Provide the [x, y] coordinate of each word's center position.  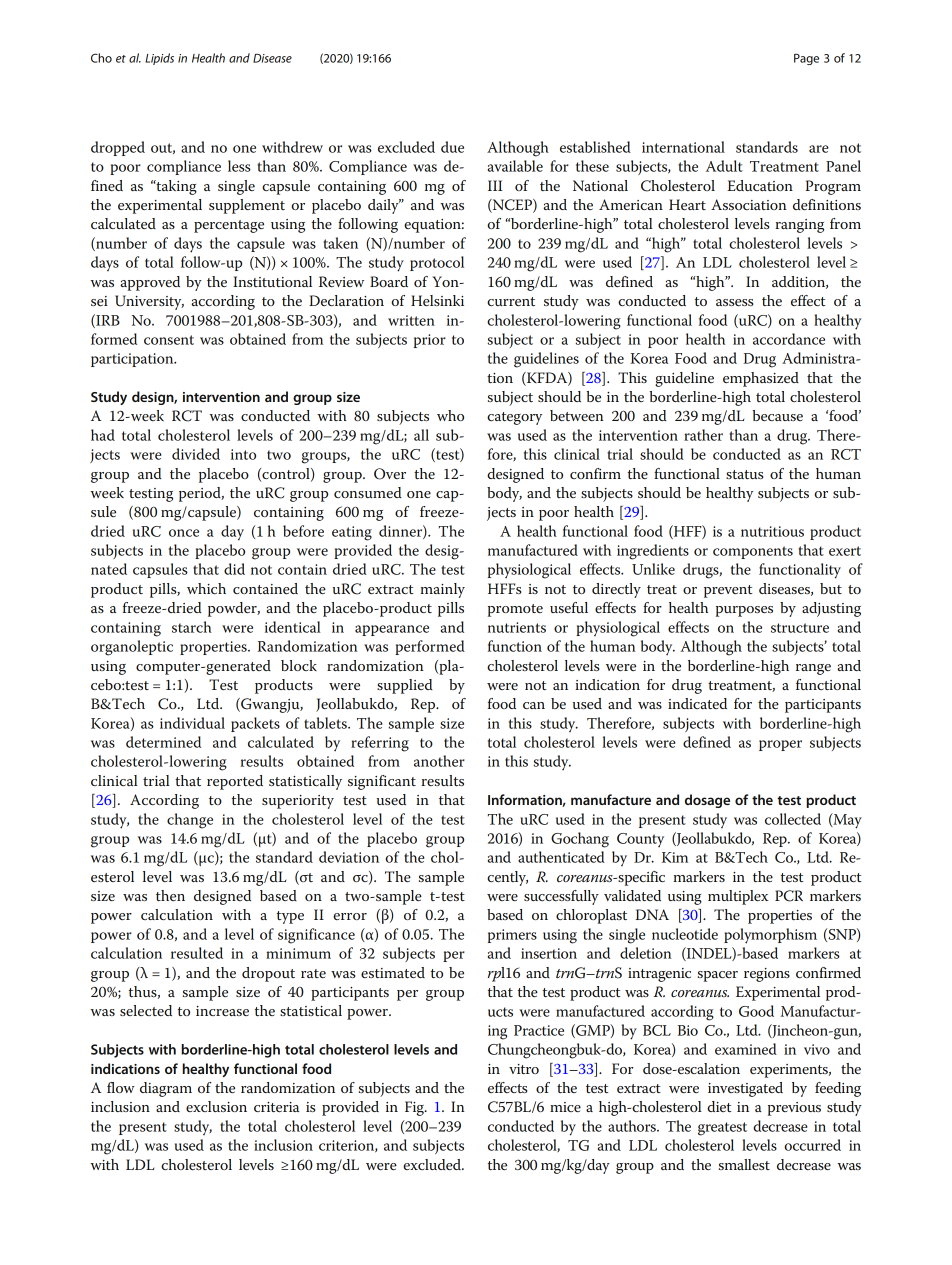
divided [196, 454]
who [450, 415]
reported [235, 782]
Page [806, 59]
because [778, 415]
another [439, 761]
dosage [707, 801]
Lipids [159, 59]
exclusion [216, 1106]
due [452, 147]
